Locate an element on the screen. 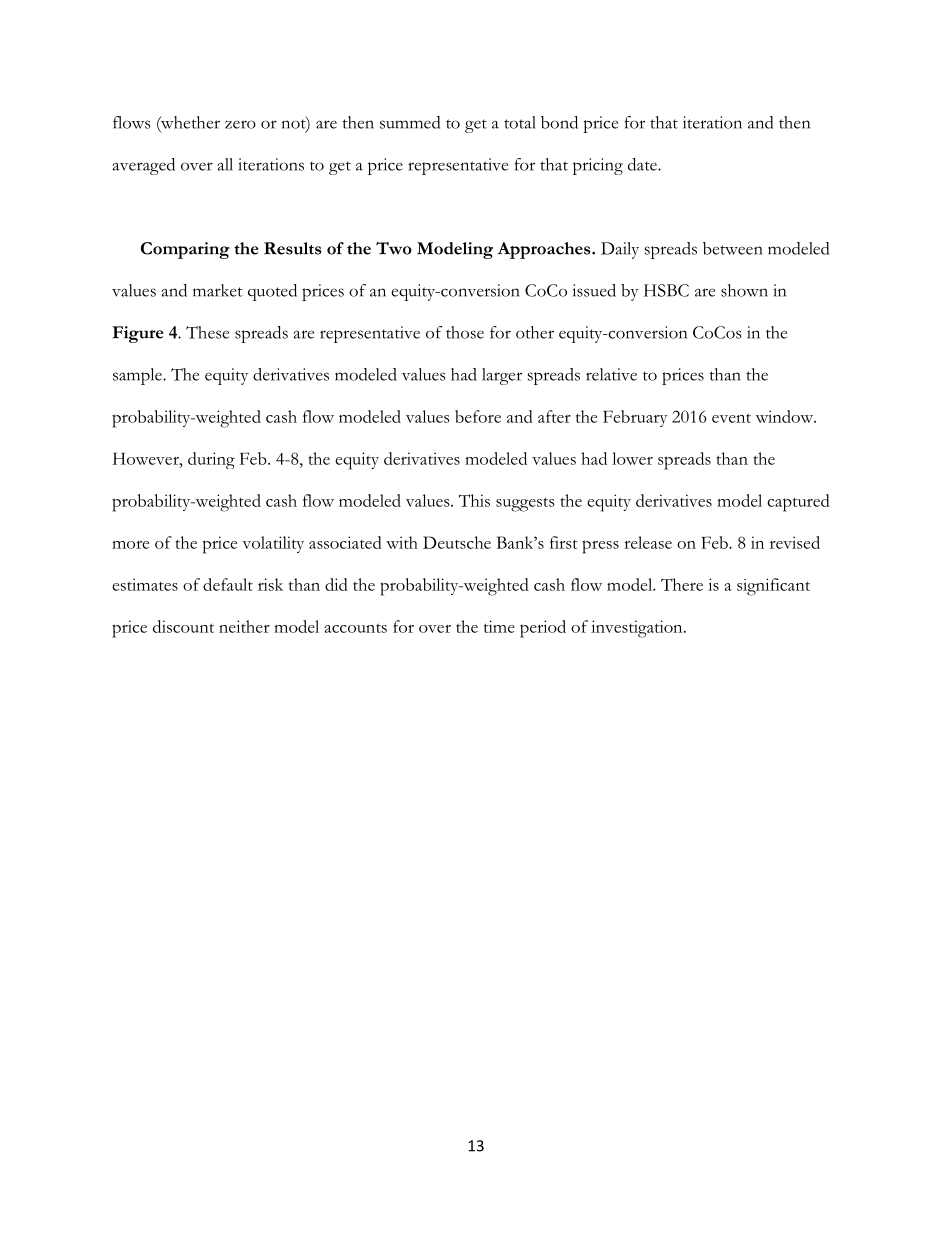 The height and width of the screenshot is (1233, 952). zero is located at coordinates (240, 124).
